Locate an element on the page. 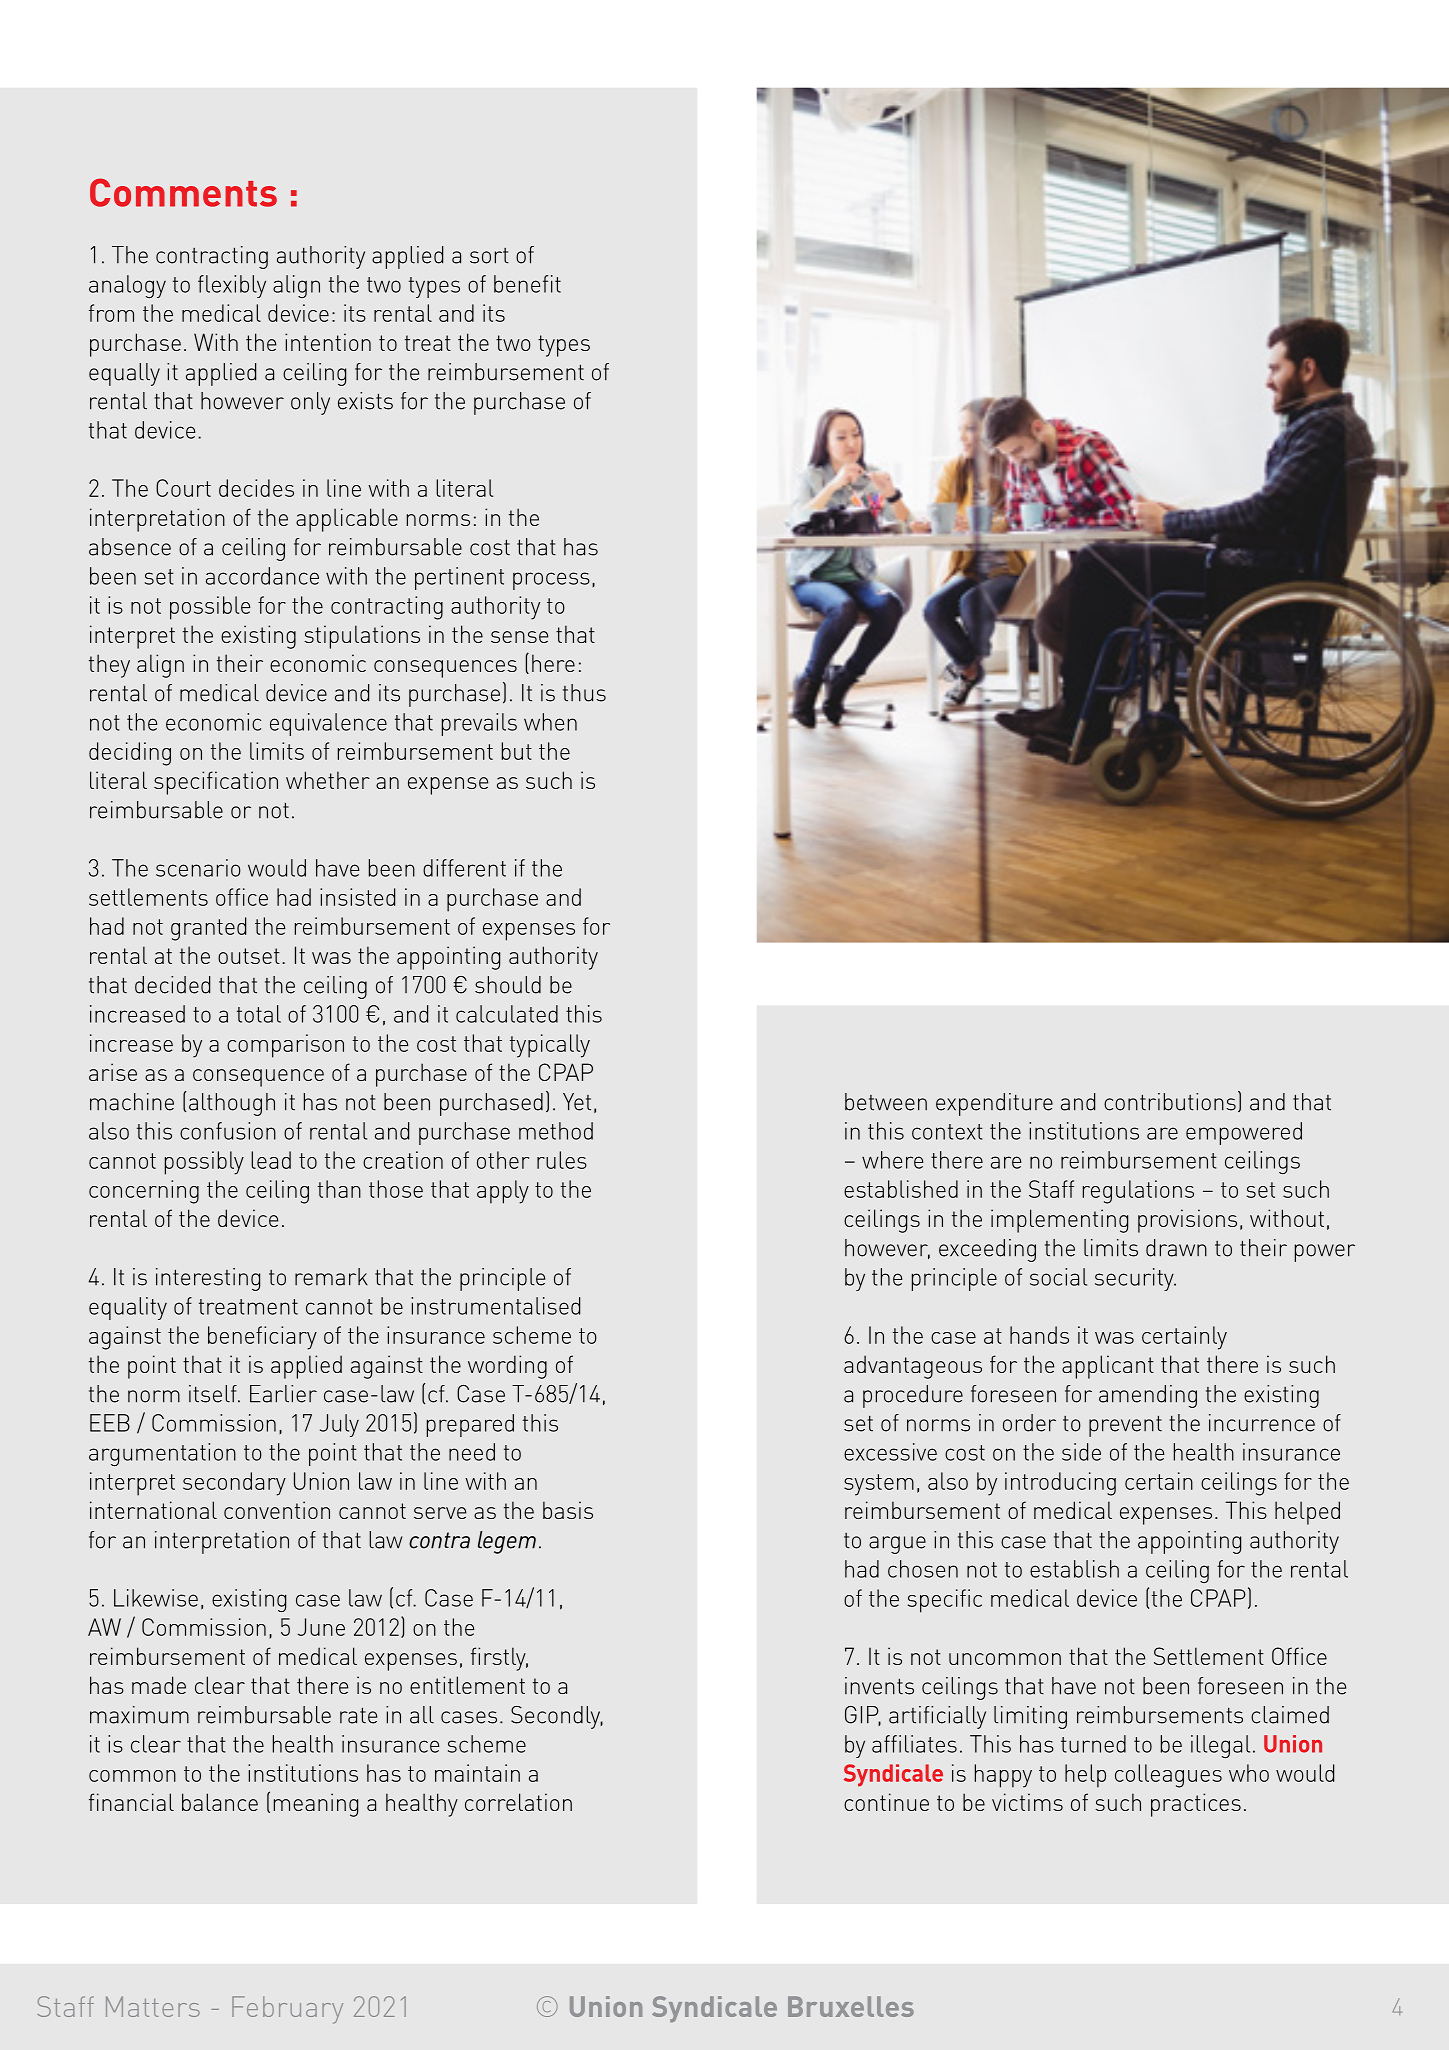 Image resolution: width=1449 pixels, height=2050 pixels. contributions is located at coordinates (1170, 1102).
